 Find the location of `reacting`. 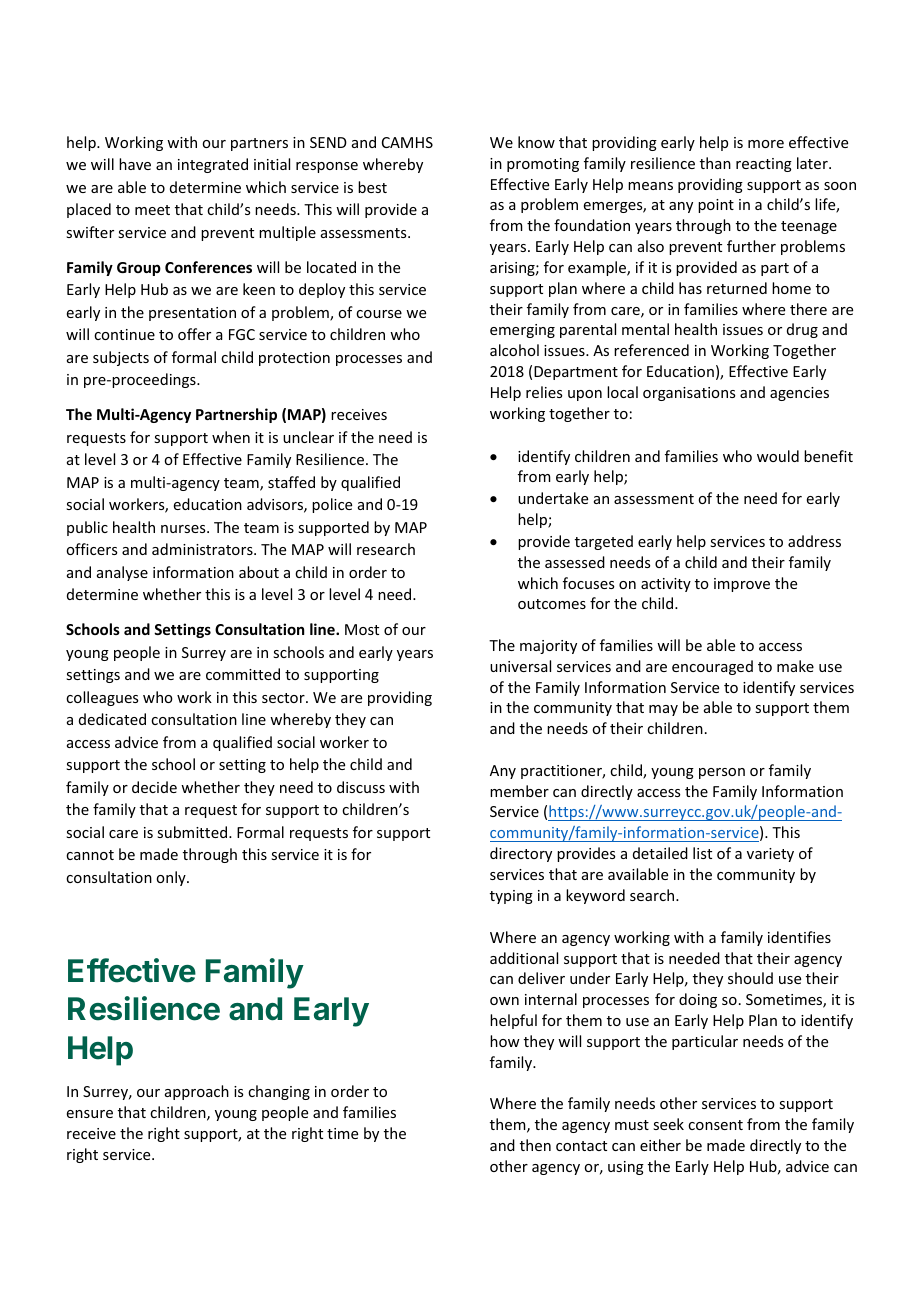

reacting is located at coordinates (764, 165).
